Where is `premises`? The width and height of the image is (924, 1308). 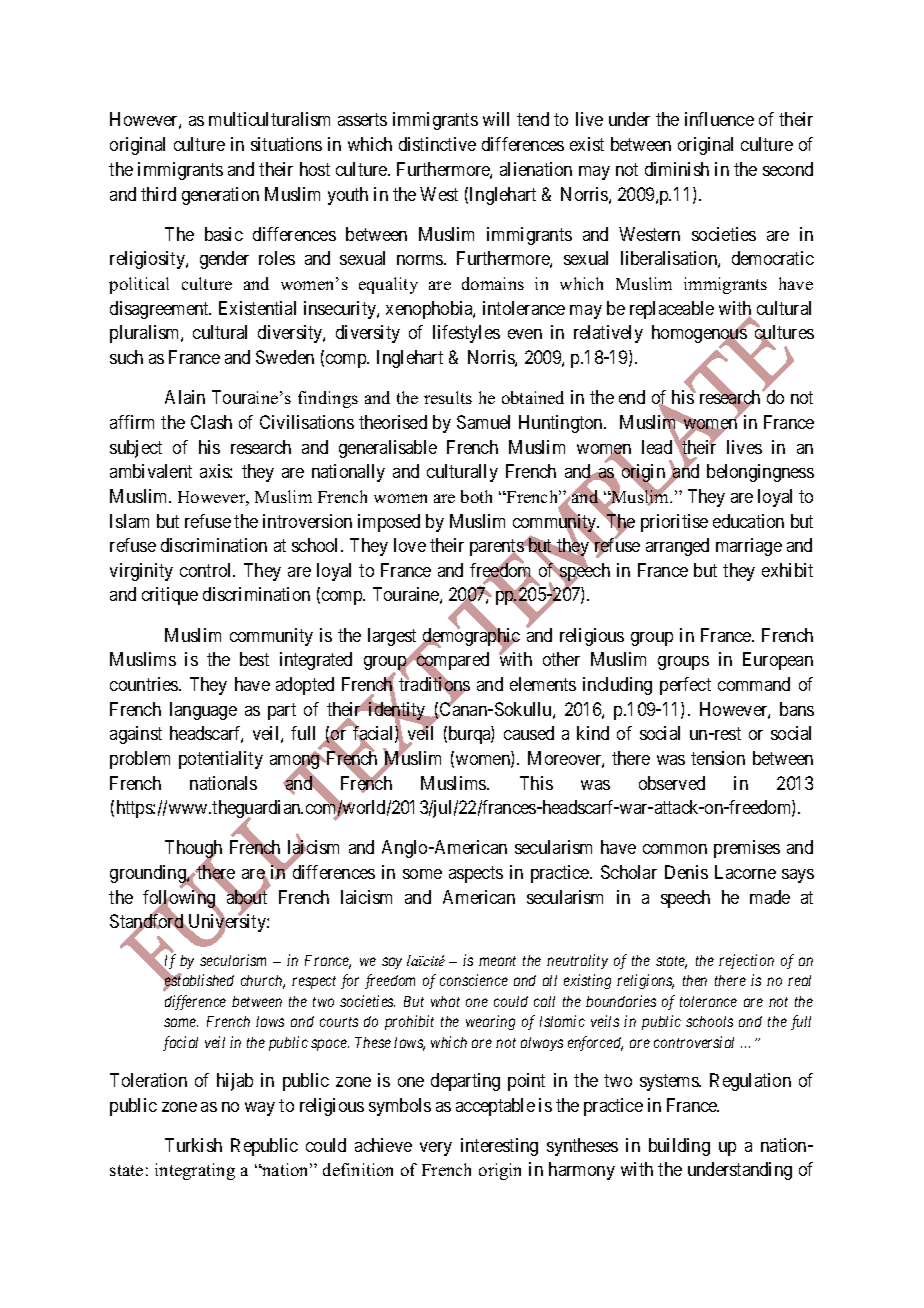
premises is located at coordinates (747, 849).
